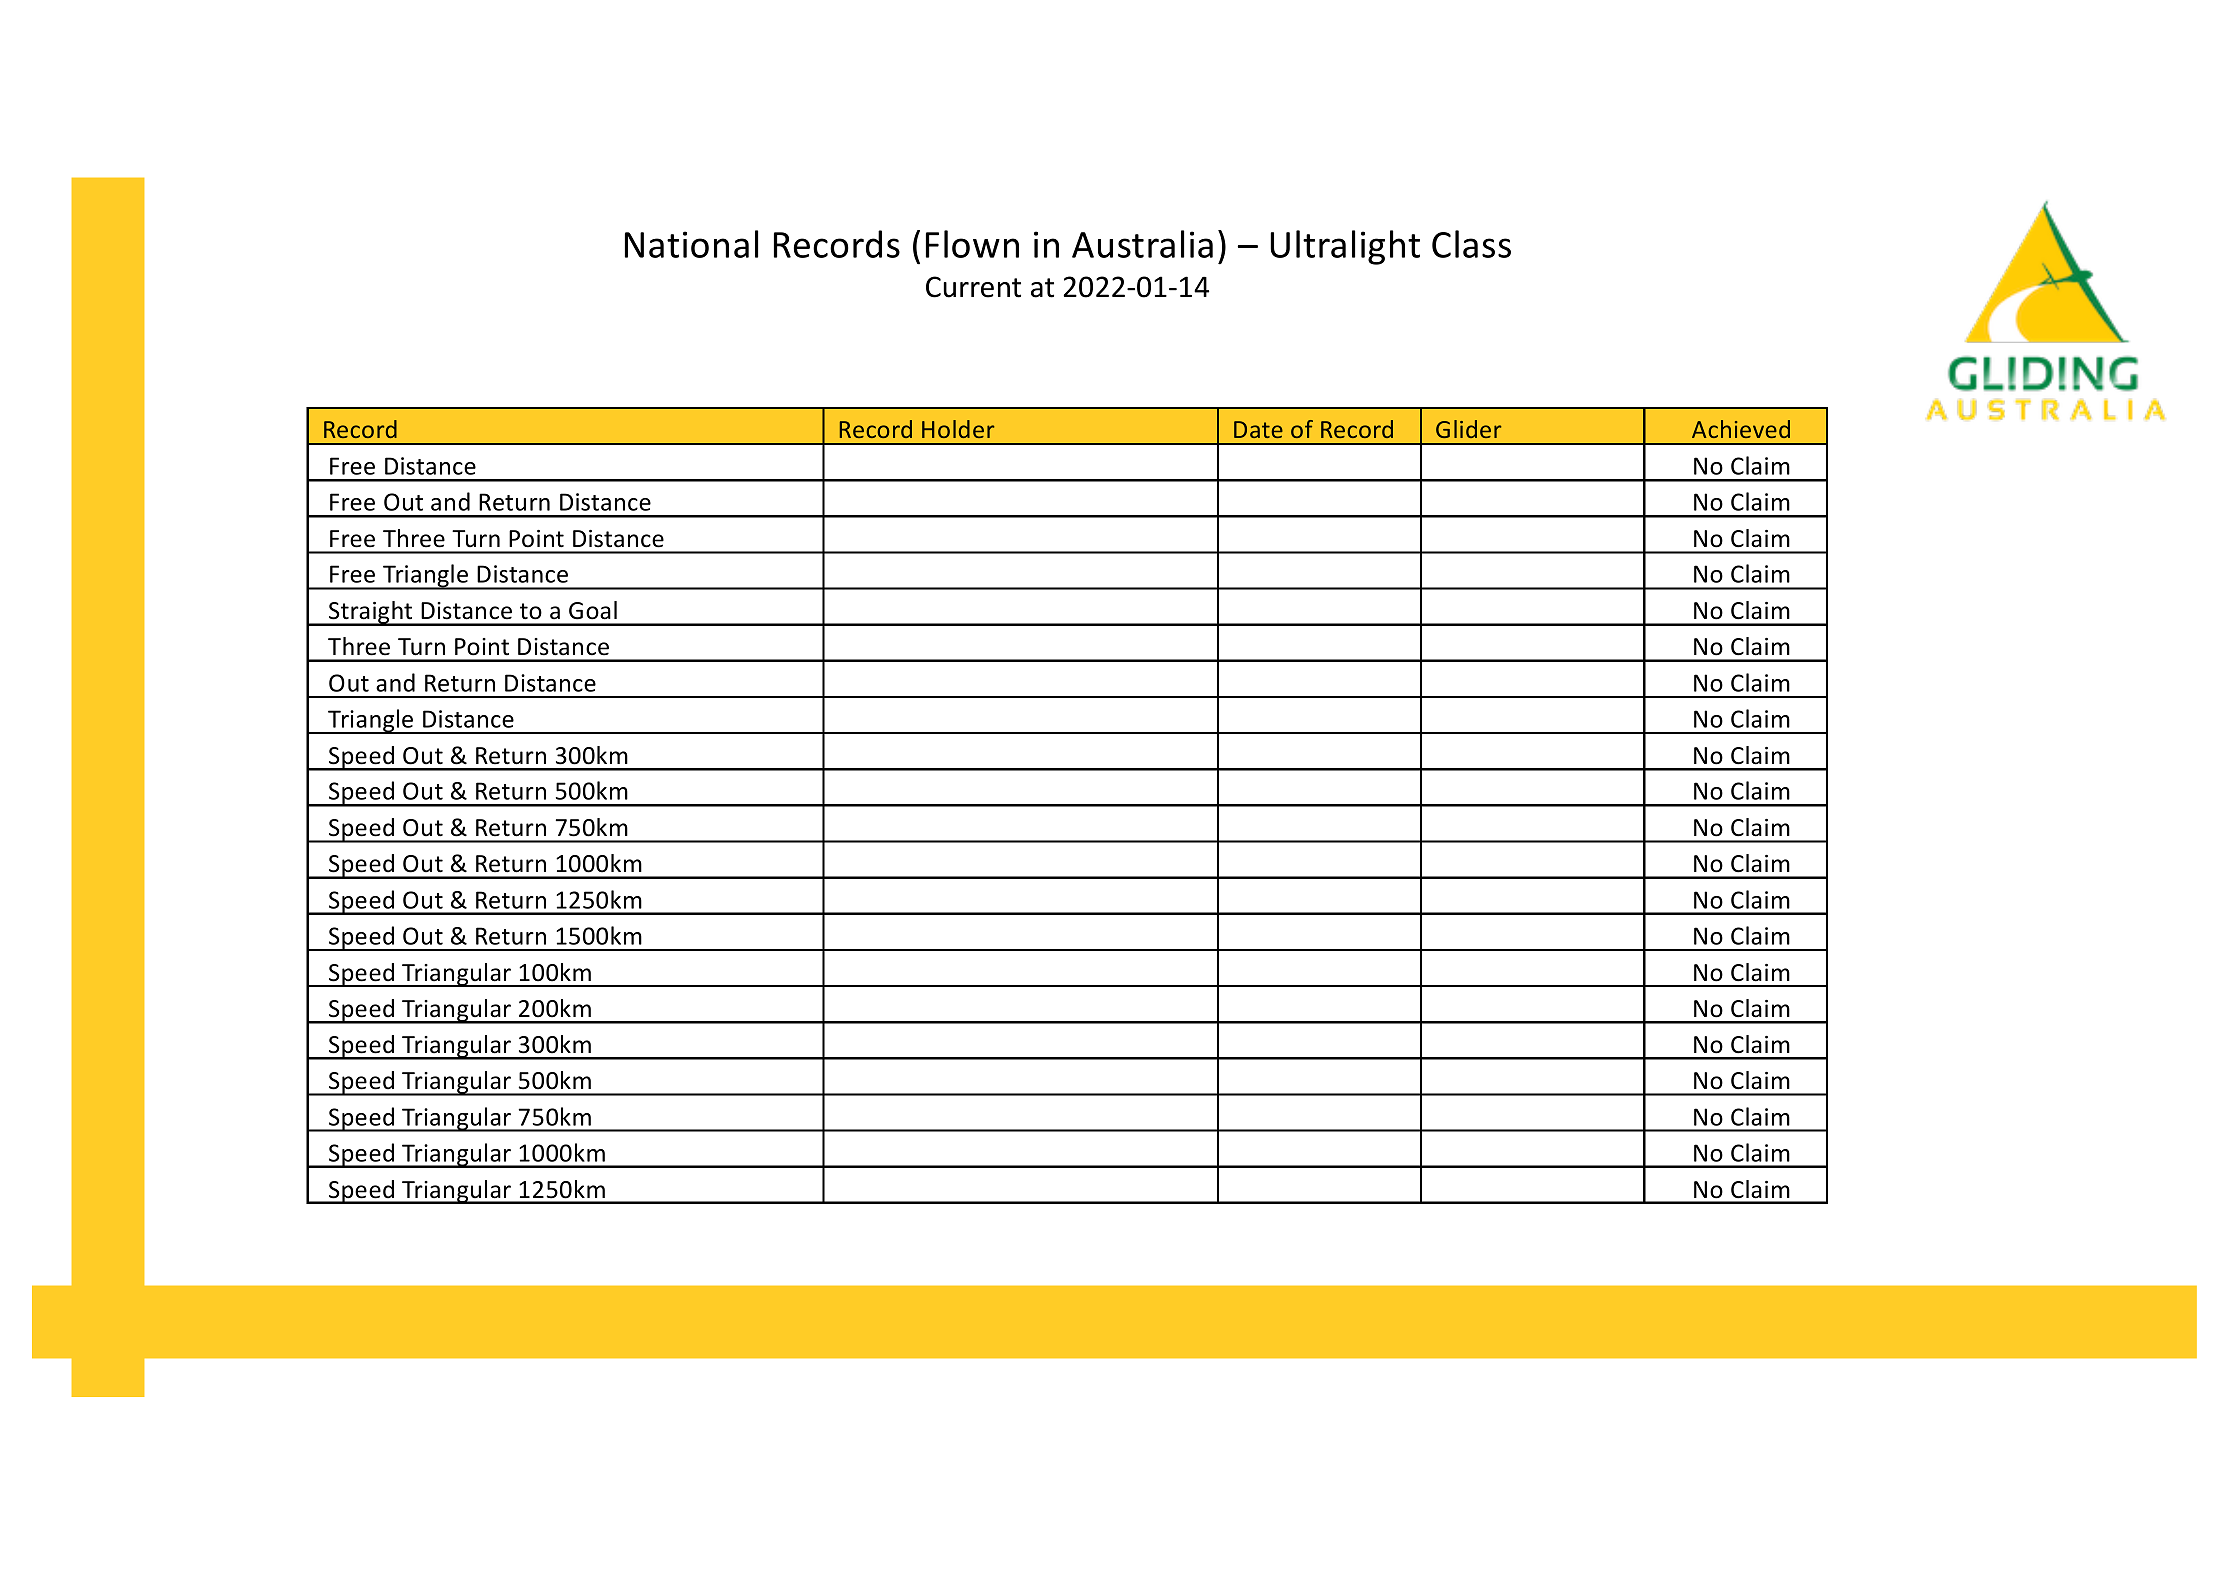 This screenshot has width=2231, height=1578. Describe the element at coordinates (1468, 429) in the screenshot. I see `Glider` at that location.
